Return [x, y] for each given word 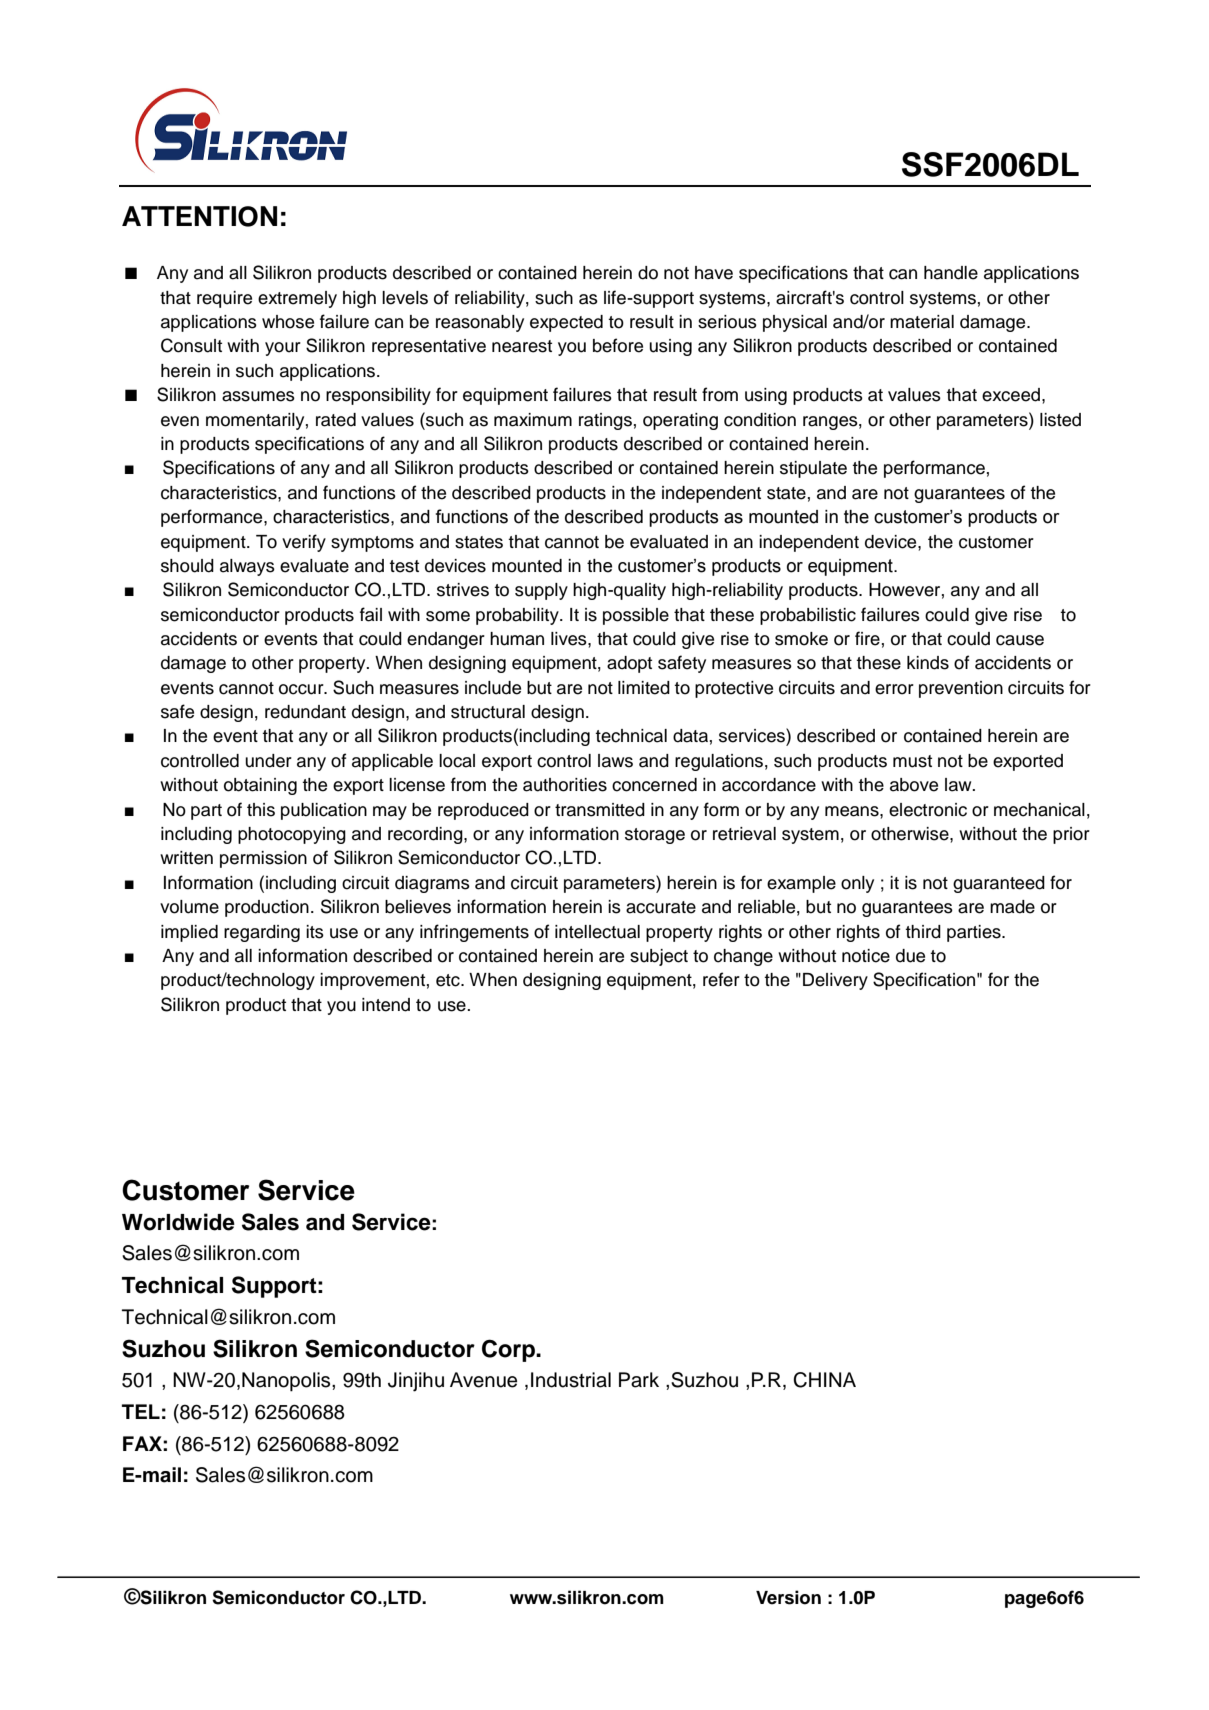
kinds [928, 663]
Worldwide [178, 1222]
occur [302, 689]
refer [721, 979]
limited [644, 688]
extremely [297, 299]
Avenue [483, 1380]
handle [951, 273]
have [714, 273]
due [910, 956]
